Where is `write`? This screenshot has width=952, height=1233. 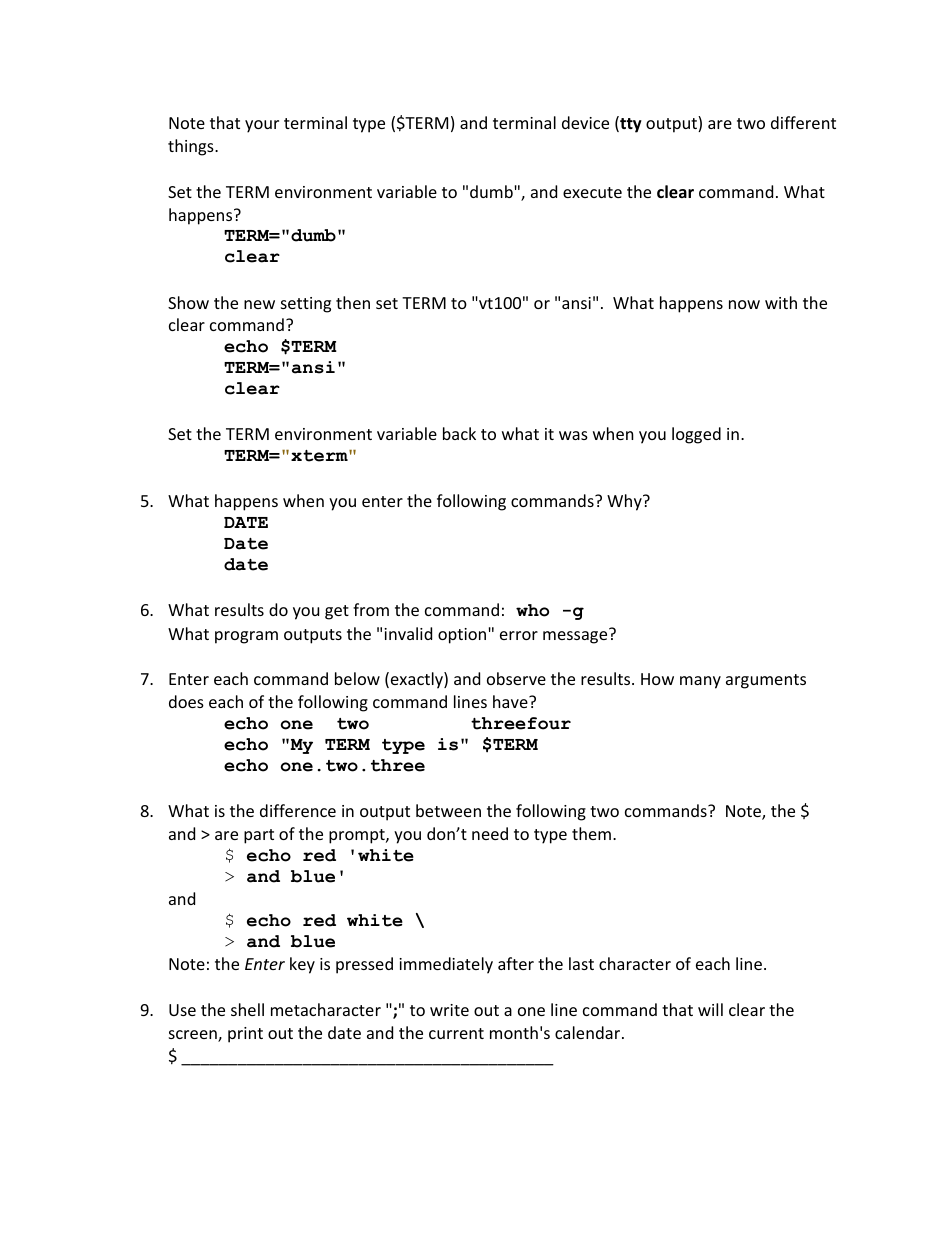
write is located at coordinates (449, 1010).
